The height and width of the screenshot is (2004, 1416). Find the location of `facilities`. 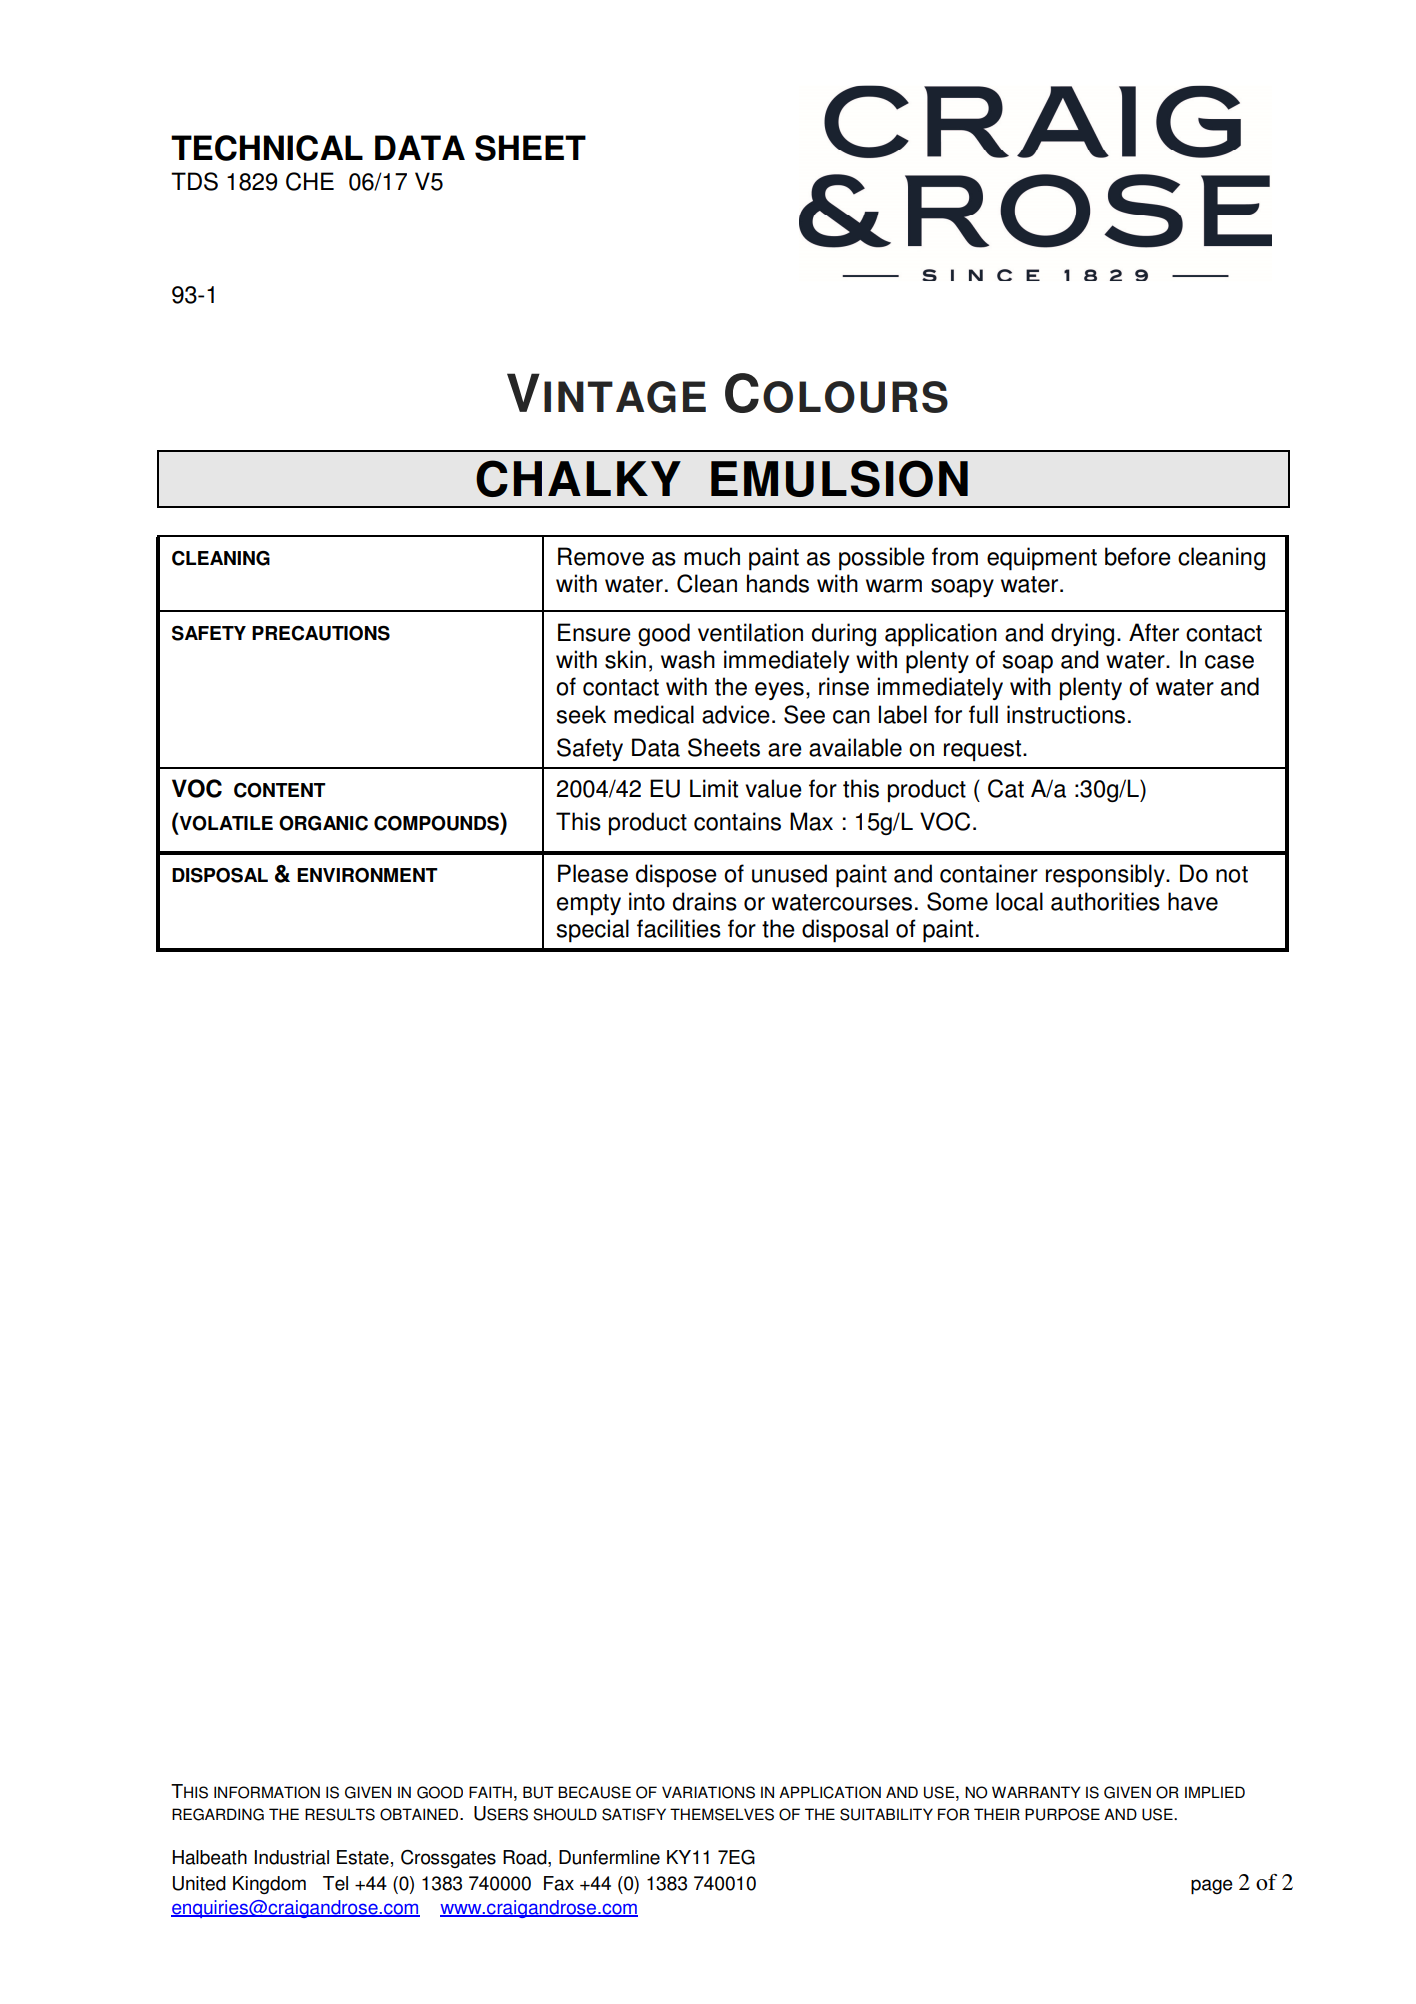

facilities is located at coordinates (679, 928).
